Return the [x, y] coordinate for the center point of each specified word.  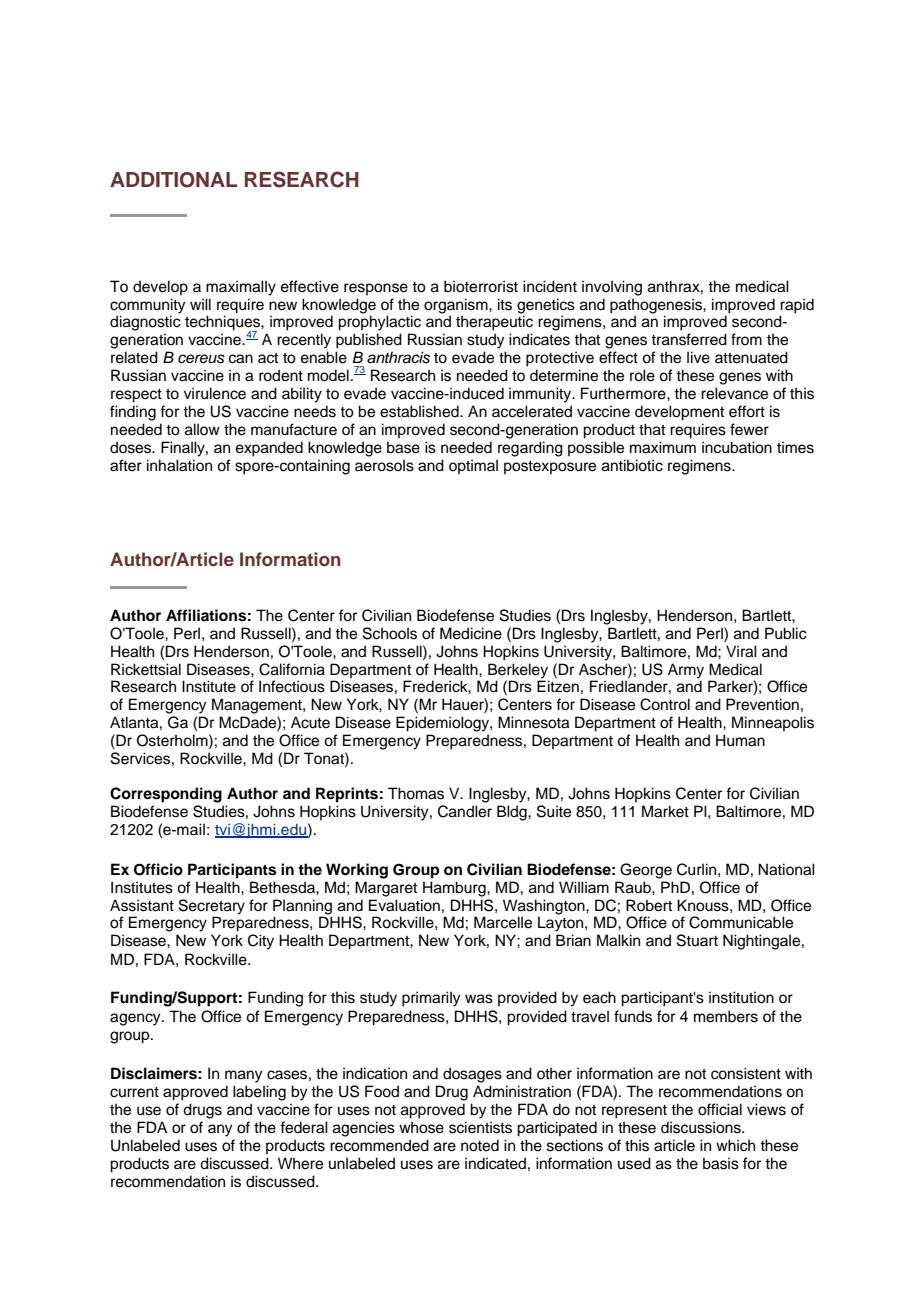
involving [612, 288]
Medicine [471, 633]
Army [686, 671]
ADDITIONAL [174, 180]
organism [457, 306]
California [292, 669]
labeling [259, 1093]
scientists [480, 1127]
